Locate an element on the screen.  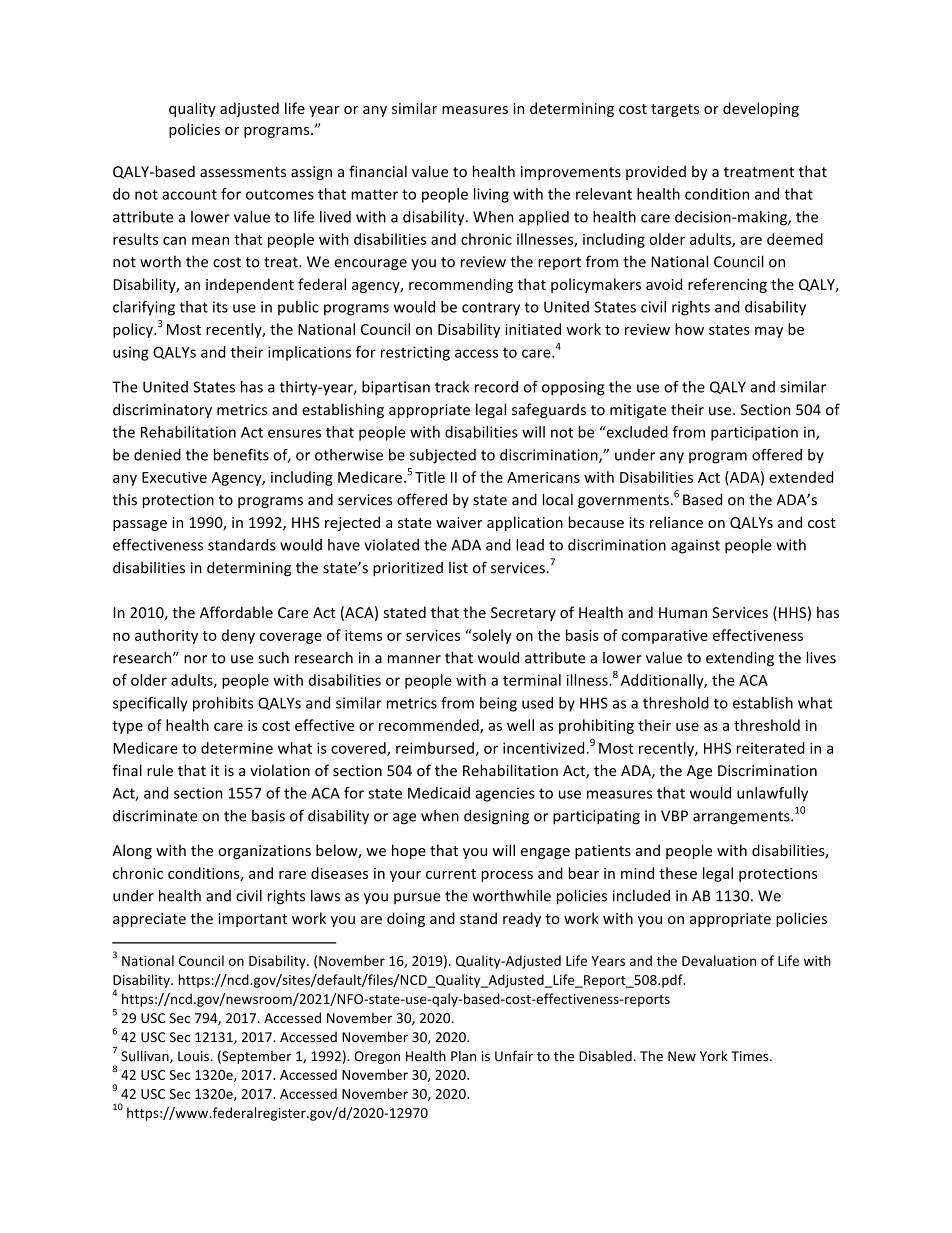
extended is located at coordinates (801, 477).
